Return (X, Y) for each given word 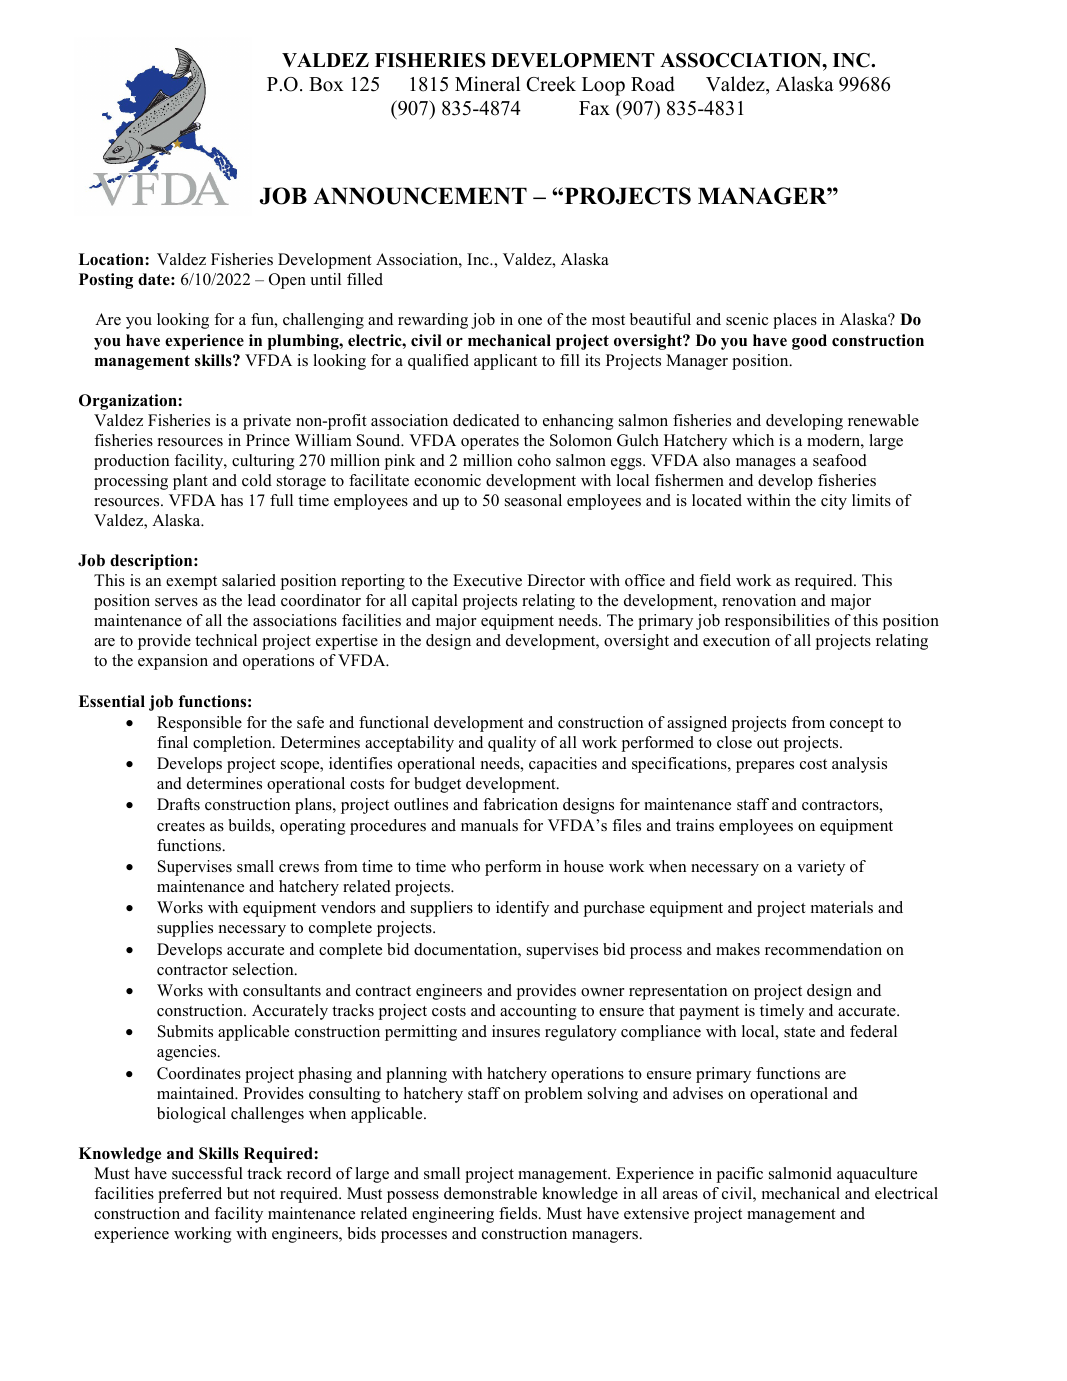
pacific (740, 1175)
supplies (185, 929)
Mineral (487, 84)
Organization (128, 402)
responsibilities (777, 622)
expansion (173, 662)
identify (522, 909)
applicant (505, 362)
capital (435, 602)
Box (326, 84)
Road (653, 84)
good (809, 342)
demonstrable (490, 1193)
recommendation (823, 949)
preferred (190, 1195)
